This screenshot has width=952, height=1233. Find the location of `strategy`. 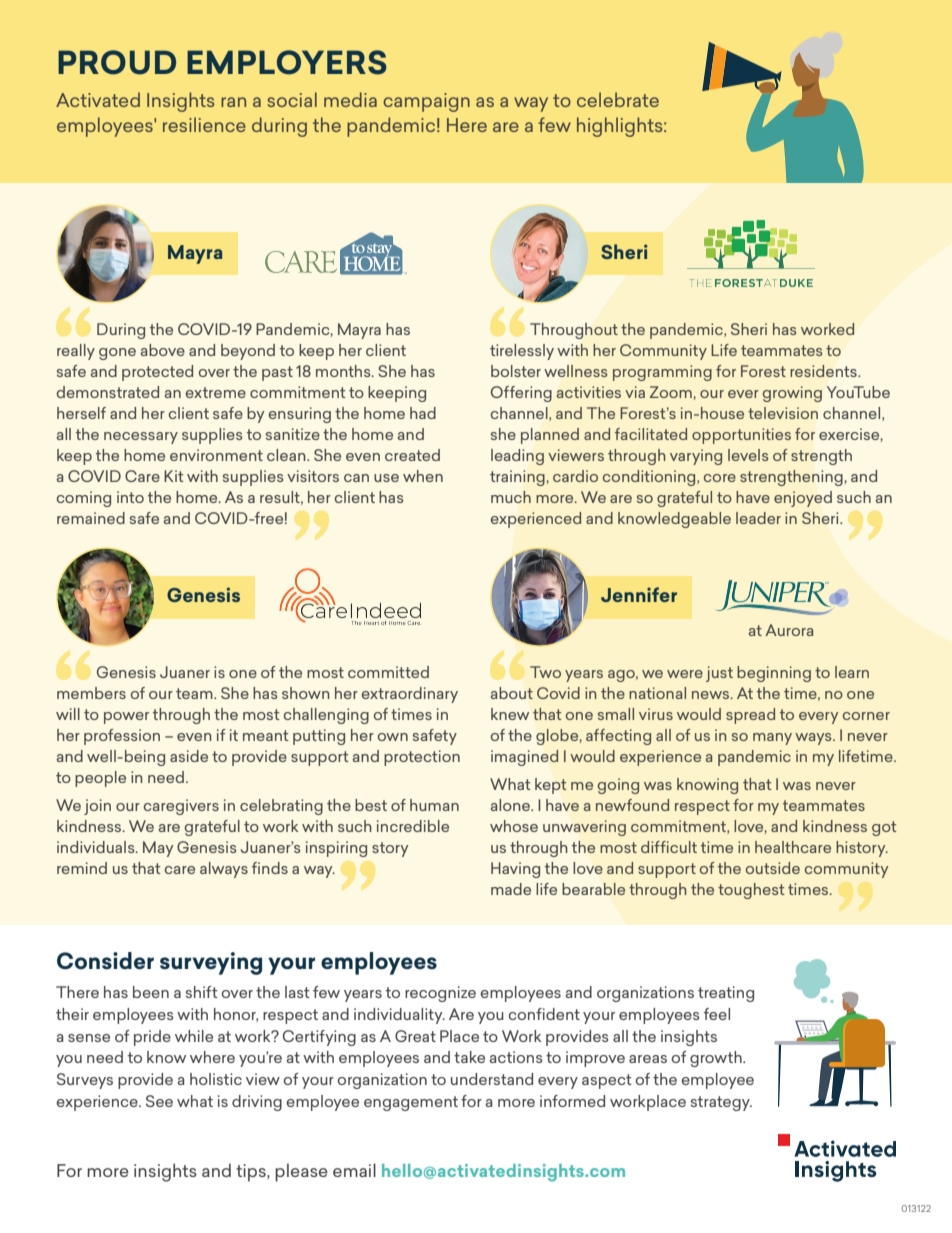

strategy is located at coordinates (721, 1103).
